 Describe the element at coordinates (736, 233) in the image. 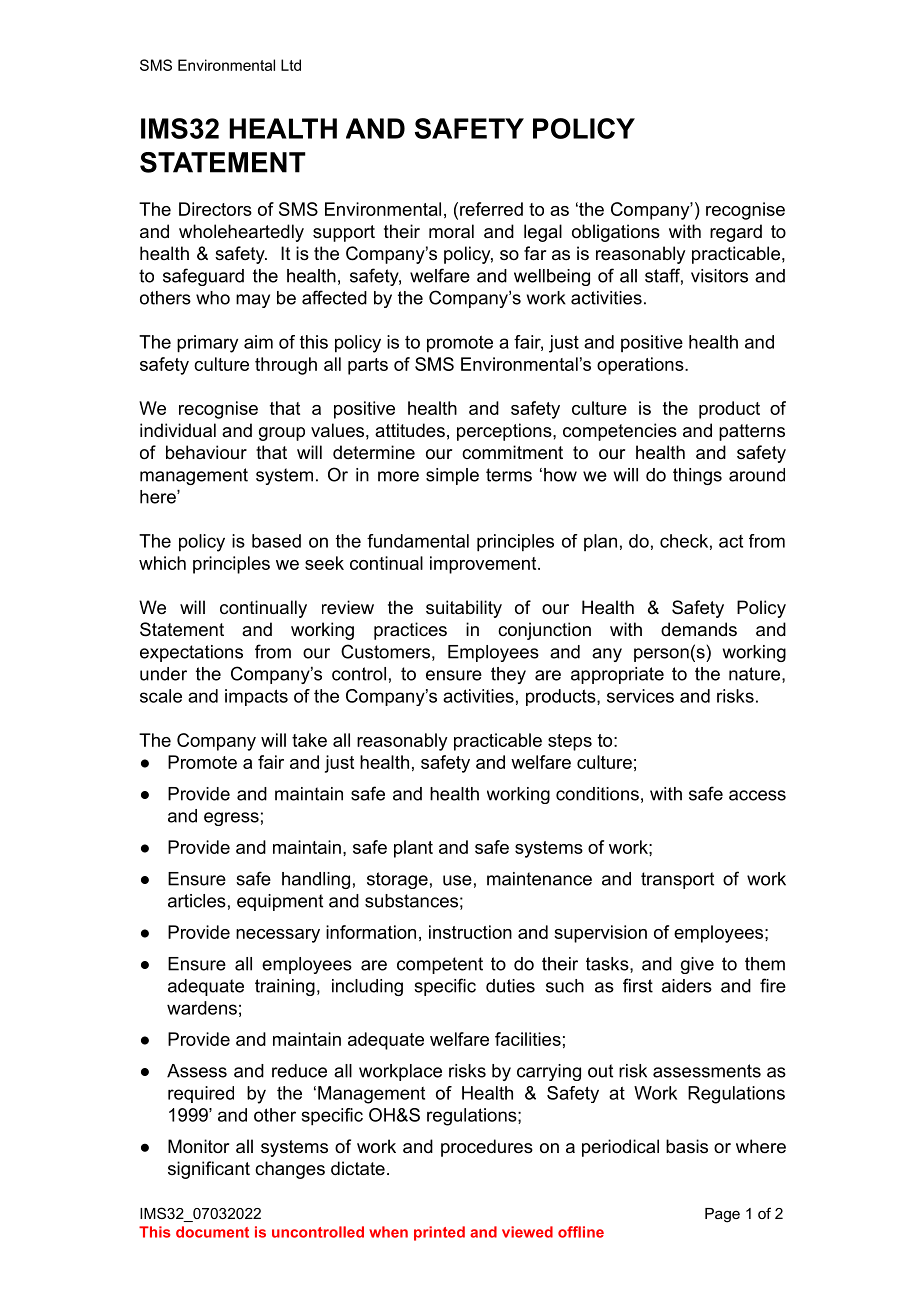

I see `regard` at that location.
